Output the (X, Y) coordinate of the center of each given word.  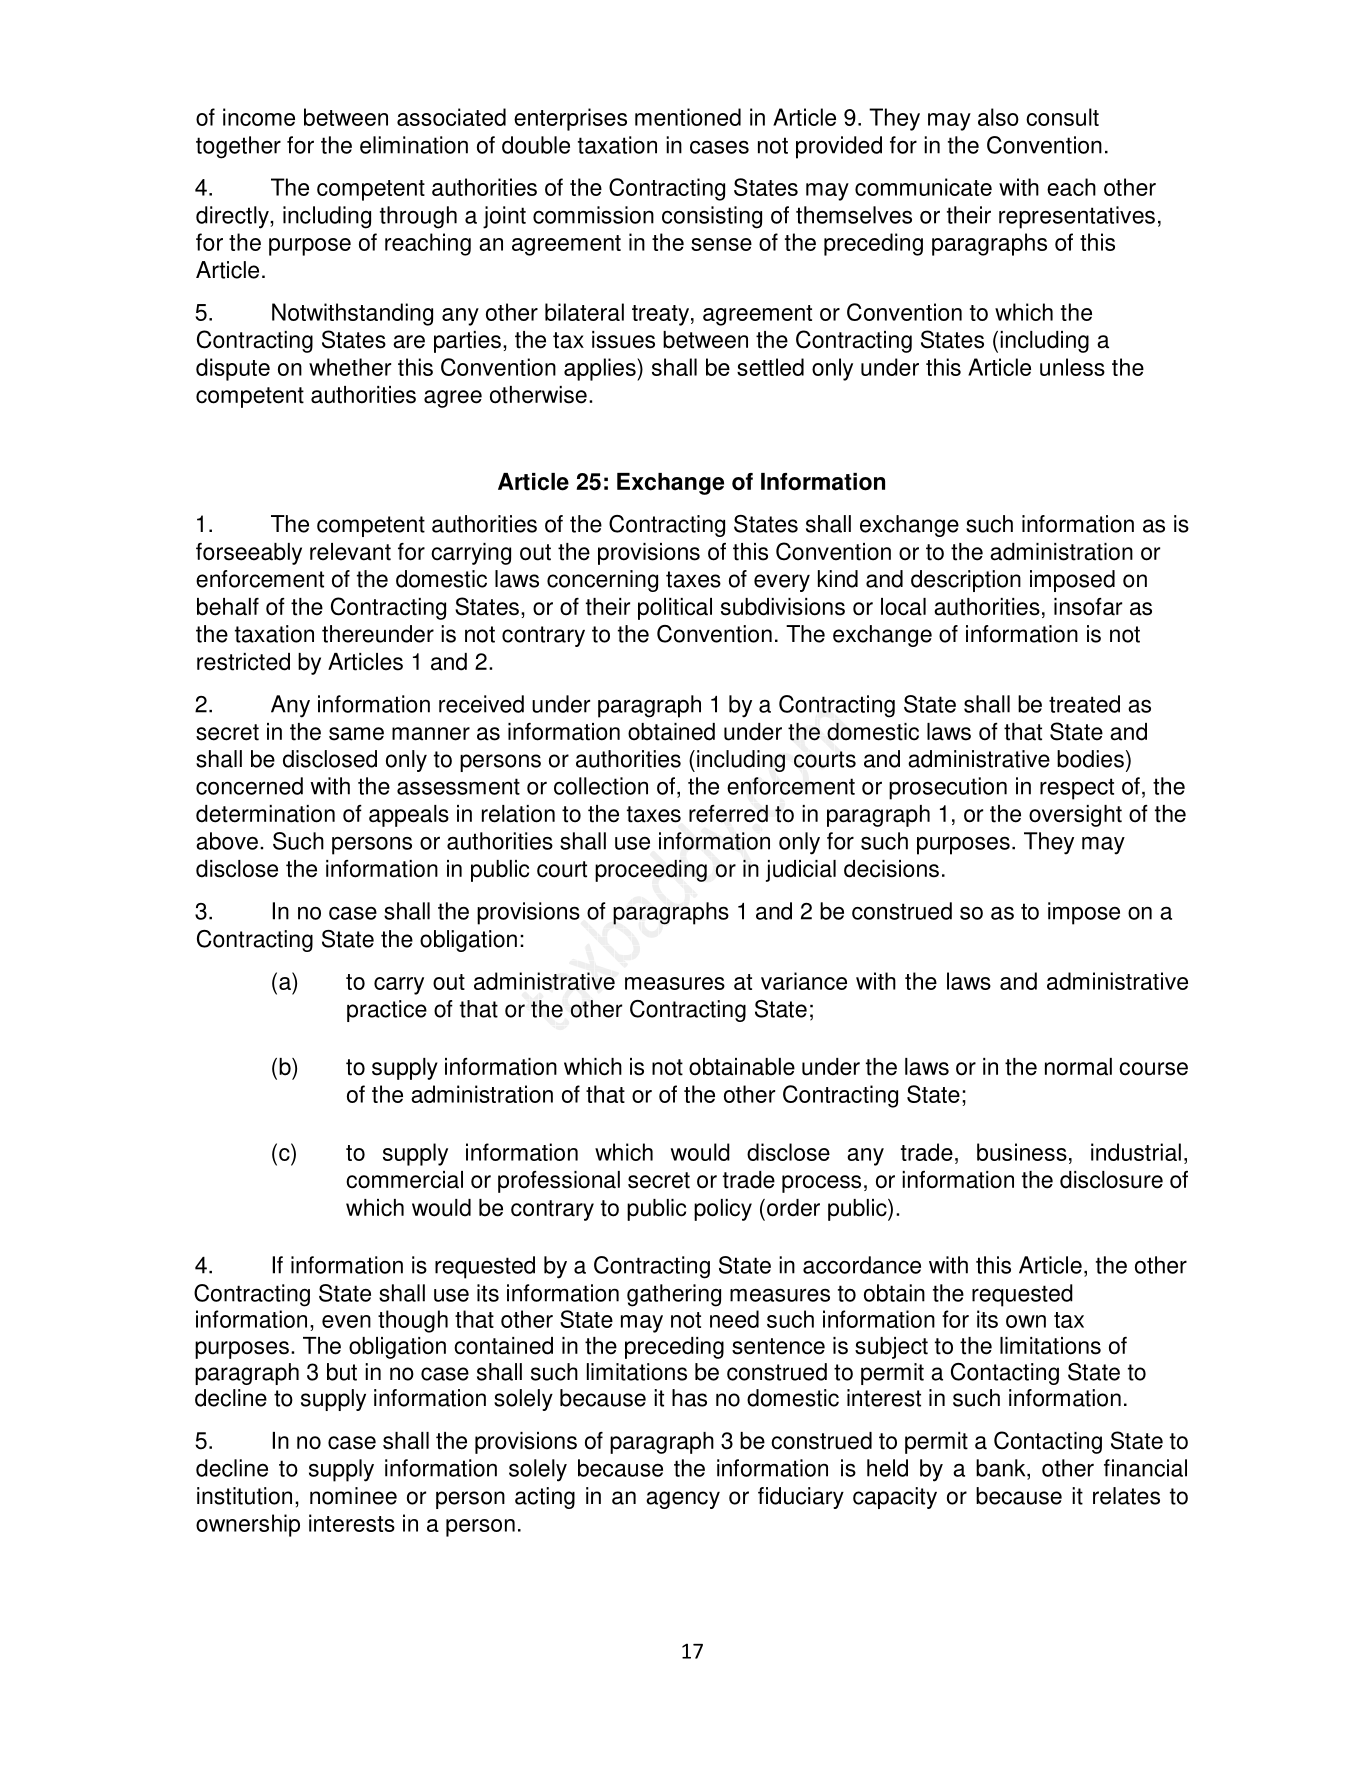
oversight (1075, 816)
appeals (409, 816)
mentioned (688, 117)
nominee (353, 1496)
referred (728, 814)
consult (1062, 117)
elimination (414, 145)
